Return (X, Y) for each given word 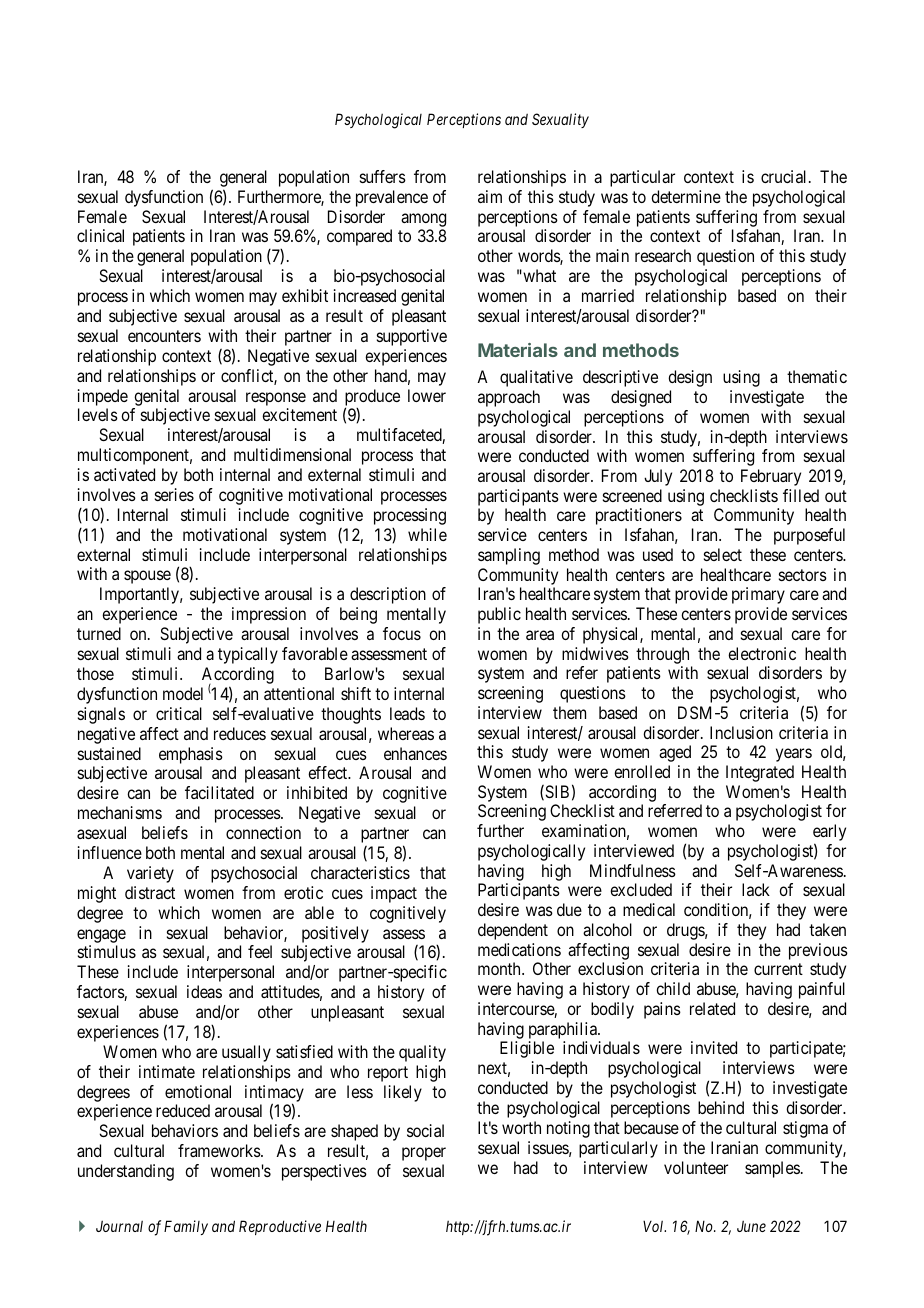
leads (407, 713)
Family (186, 1227)
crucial (785, 176)
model (183, 693)
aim (490, 196)
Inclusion (741, 732)
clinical (100, 235)
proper (424, 1154)
